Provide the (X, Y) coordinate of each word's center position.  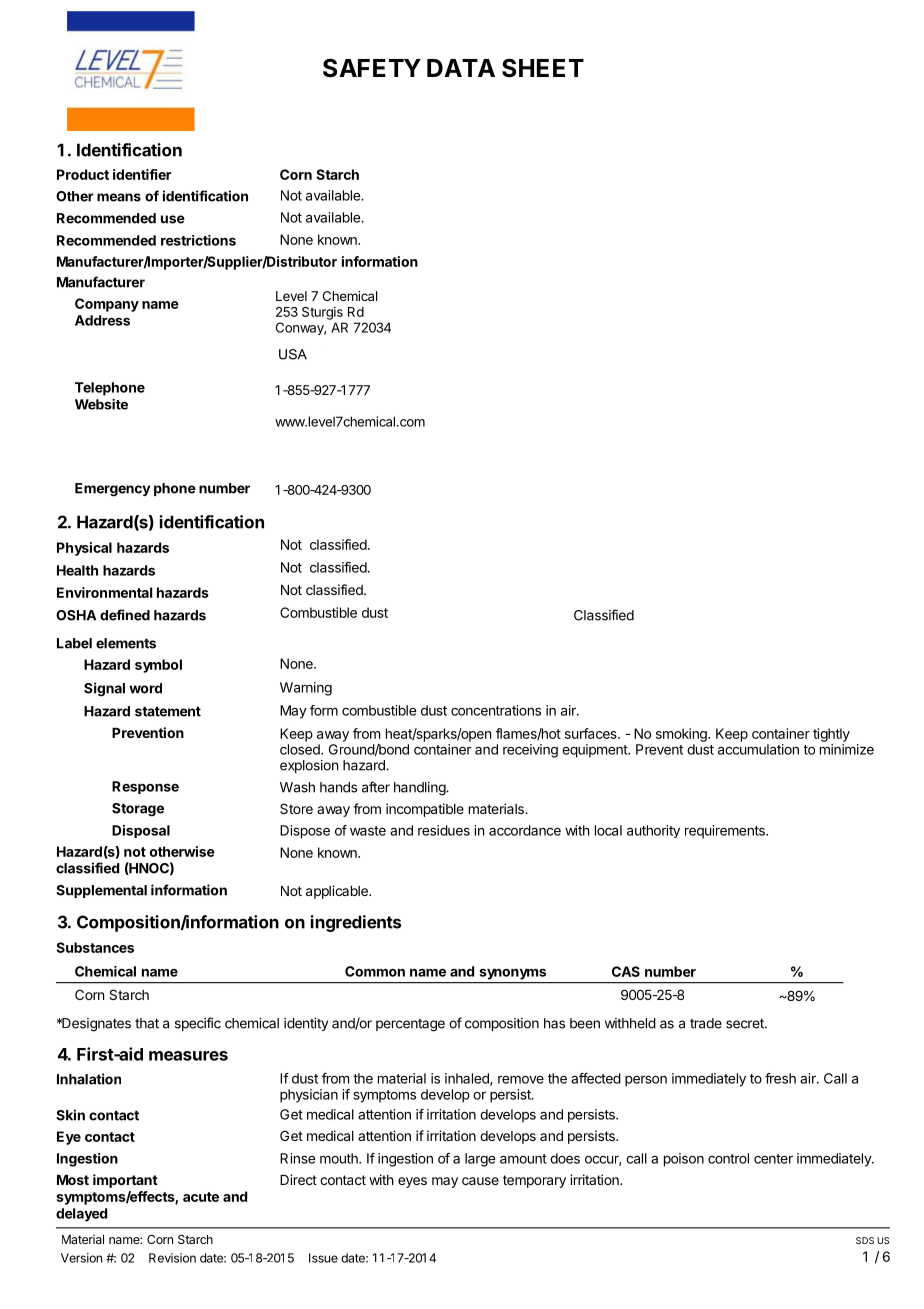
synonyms (513, 974)
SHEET (543, 68)
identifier (142, 174)
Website (101, 404)
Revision (172, 1258)
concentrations (496, 710)
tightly (831, 735)
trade (706, 1023)
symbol (158, 666)
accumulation (758, 749)
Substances (95, 947)
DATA (461, 68)
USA (293, 354)
